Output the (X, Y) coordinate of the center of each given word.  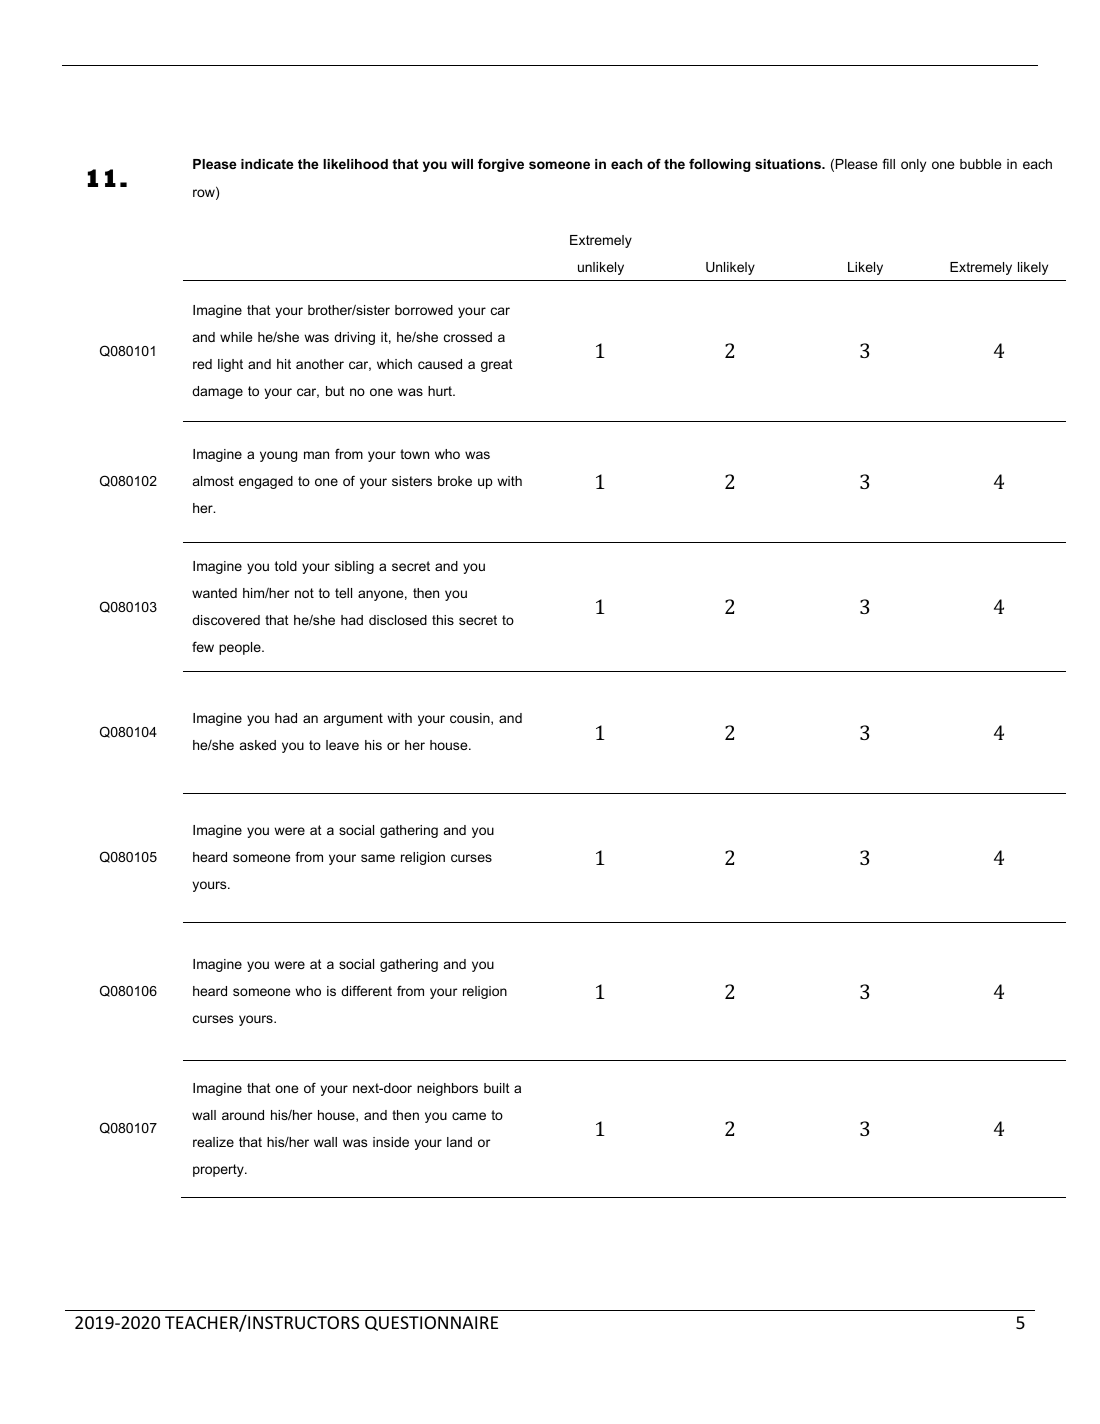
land (459, 1142)
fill (888, 163)
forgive (501, 165)
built (497, 1088)
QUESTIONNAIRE (431, 1323)
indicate (267, 164)
